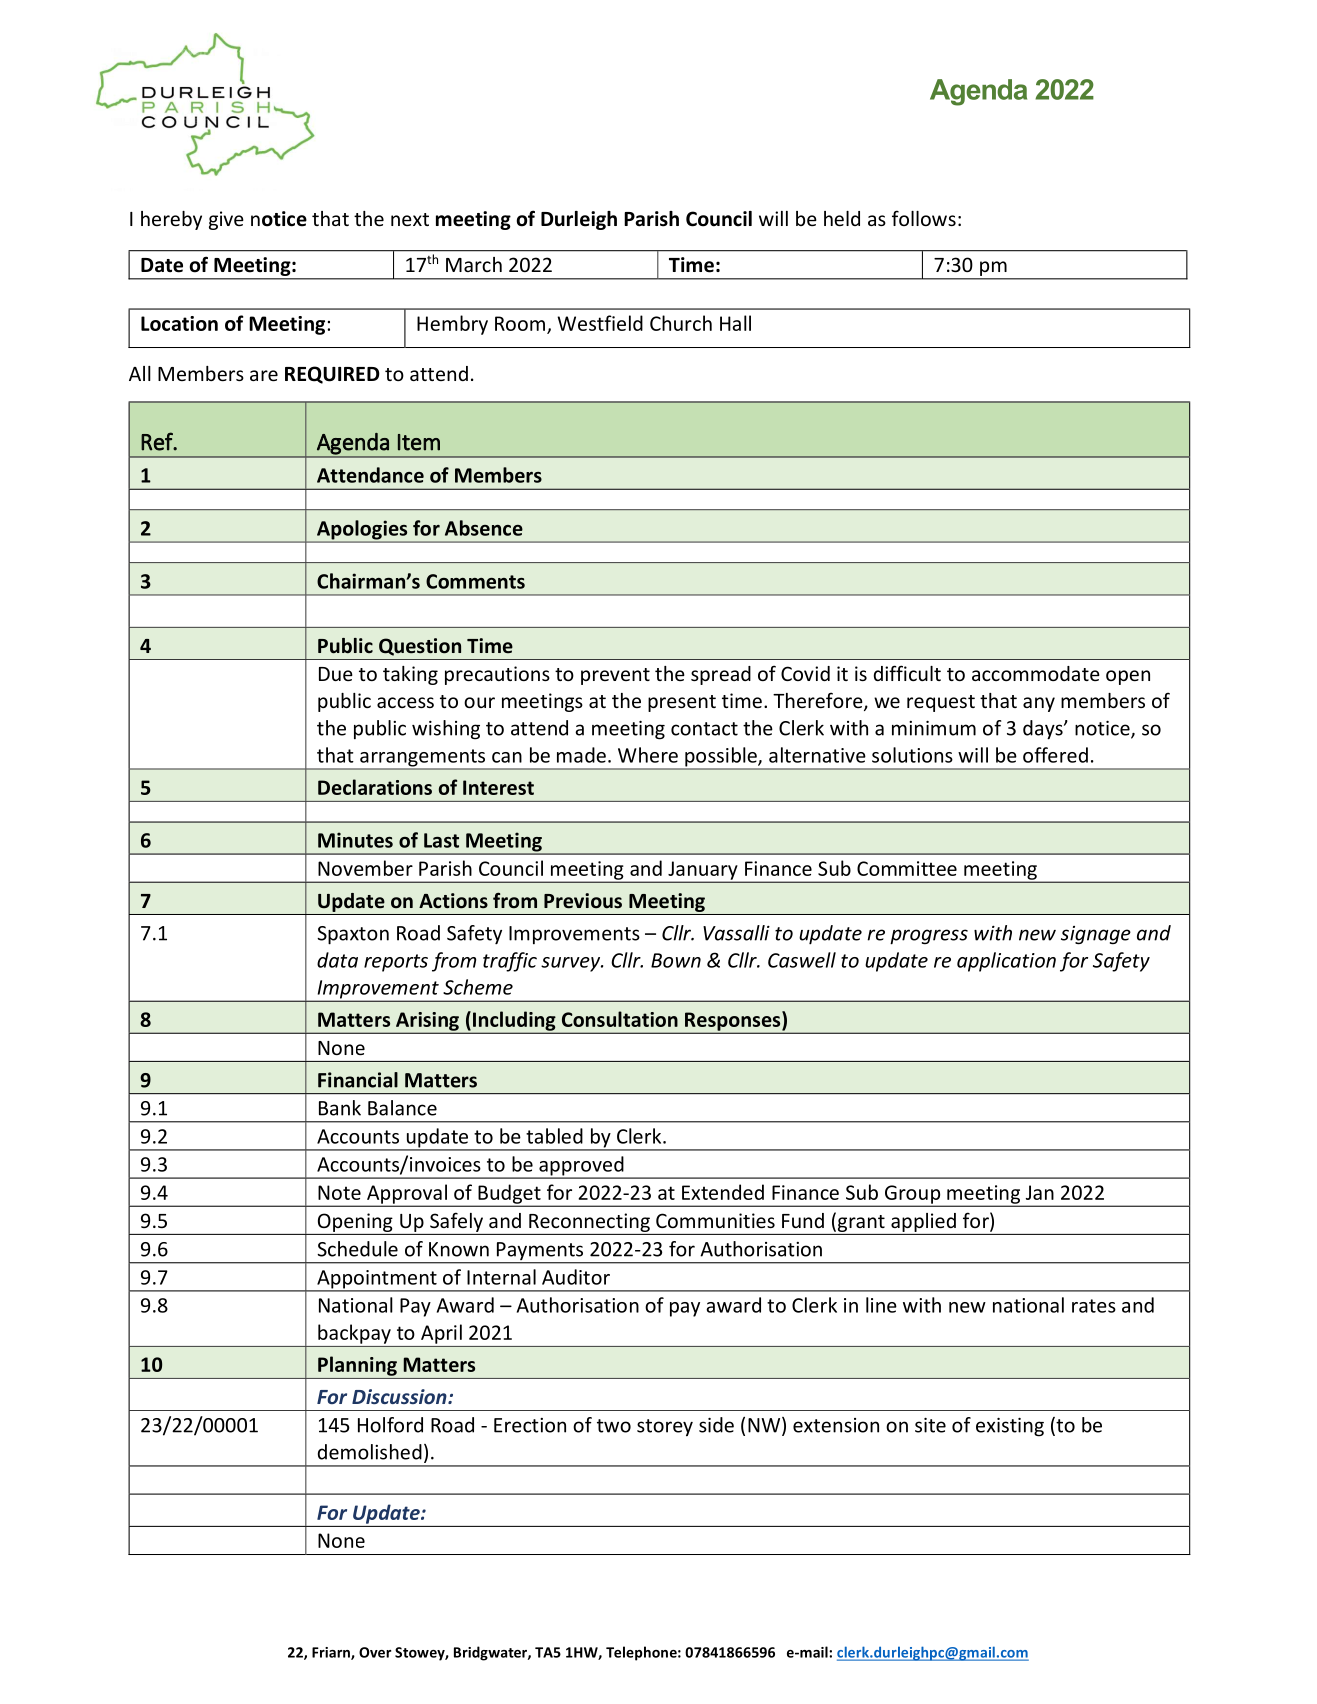 Image resolution: width=1317 pixels, height=1704 pixels. I want to click on give, so click(226, 220).
